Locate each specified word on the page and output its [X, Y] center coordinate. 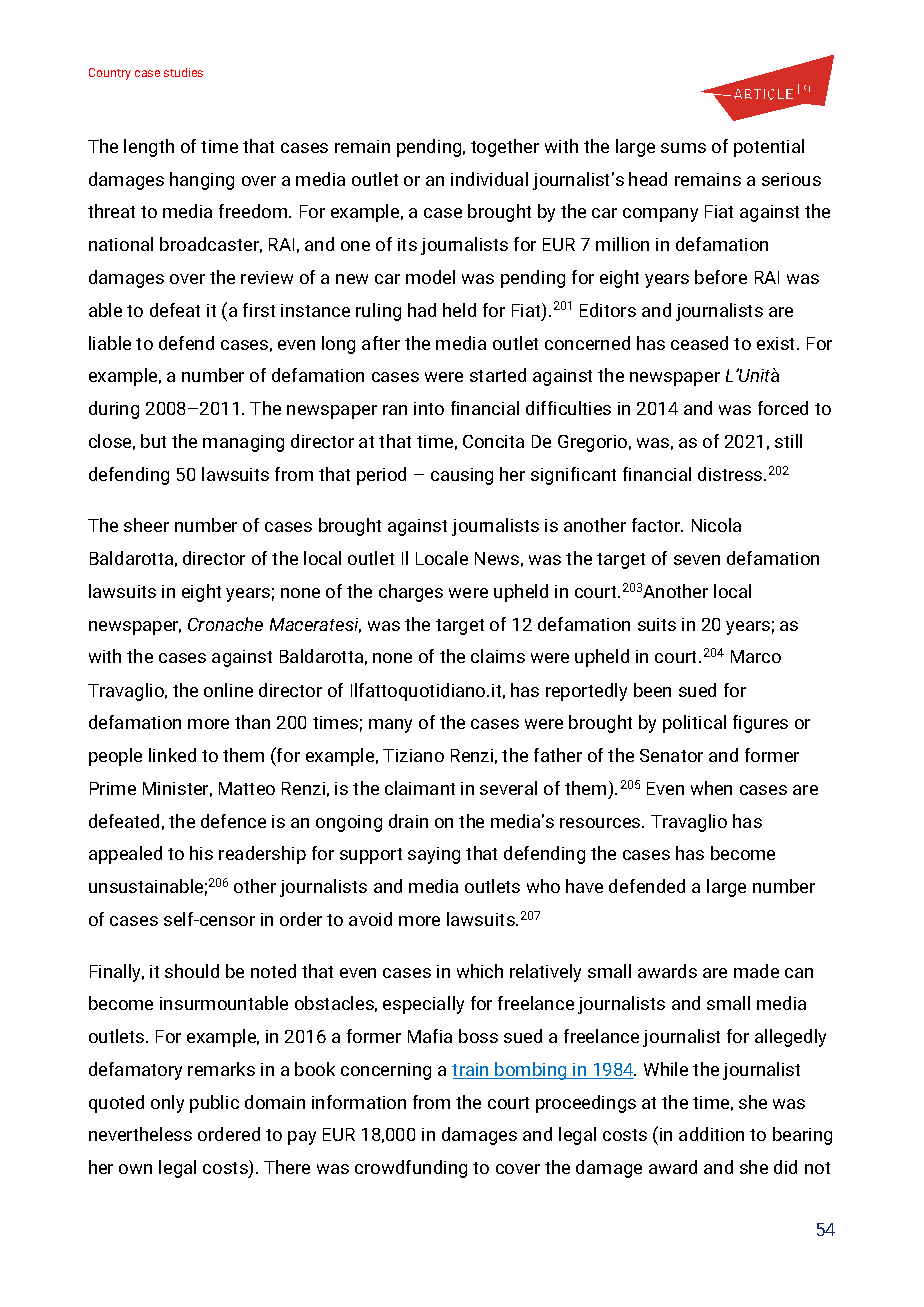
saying [434, 855]
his [201, 853]
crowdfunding [411, 1169]
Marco [756, 656]
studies [183, 72]
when [711, 788]
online [228, 690]
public [214, 1104]
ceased [699, 343]
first [259, 310]
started [498, 375]
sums [683, 148]
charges [411, 593]
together [505, 148]
